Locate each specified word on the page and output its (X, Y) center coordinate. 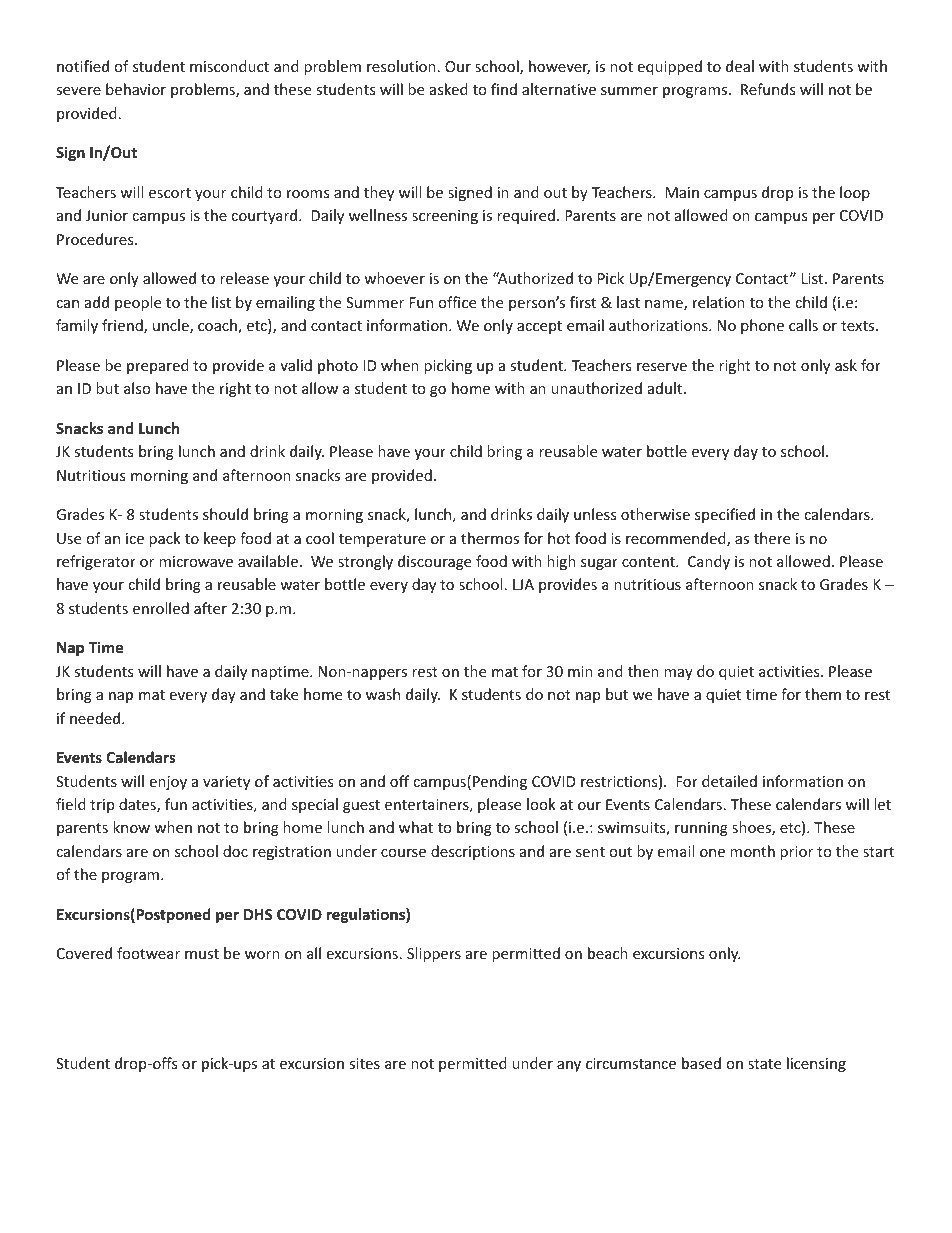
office (457, 302)
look (541, 804)
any (569, 1066)
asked (449, 89)
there (772, 538)
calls (803, 325)
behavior (136, 89)
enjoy (168, 783)
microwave (196, 561)
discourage (434, 562)
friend (123, 326)
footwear (148, 953)
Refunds (768, 89)
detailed (729, 781)
